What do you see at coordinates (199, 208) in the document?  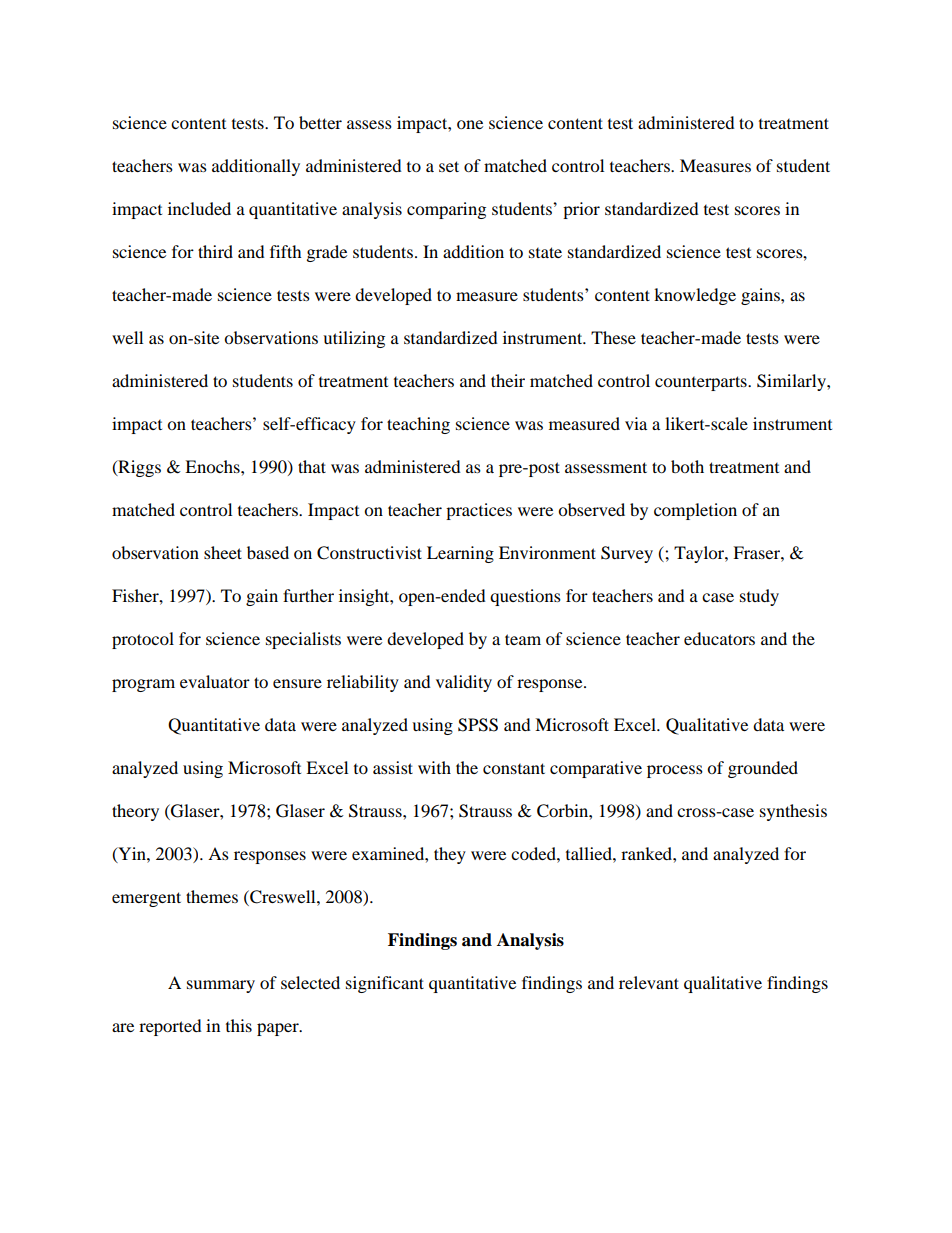 I see `included` at bounding box center [199, 208].
